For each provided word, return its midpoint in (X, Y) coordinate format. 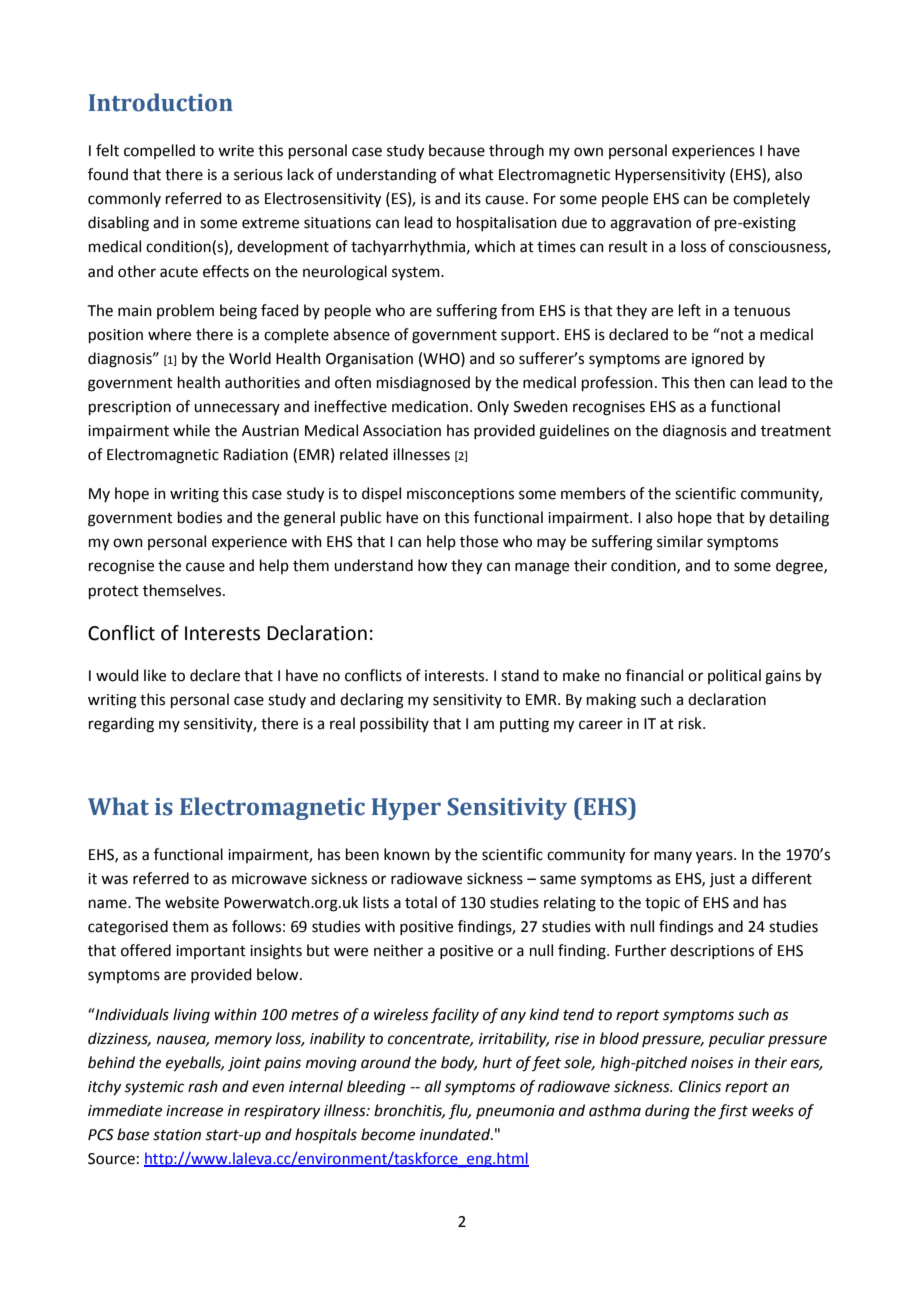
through (516, 152)
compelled (159, 151)
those (479, 541)
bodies (200, 517)
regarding (121, 725)
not (731, 334)
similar (680, 541)
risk (691, 723)
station (177, 1135)
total (421, 902)
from (517, 310)
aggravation (650, 224)
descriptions (712, 951)
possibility (394, 724)
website (192, 902)
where (169, 334)
